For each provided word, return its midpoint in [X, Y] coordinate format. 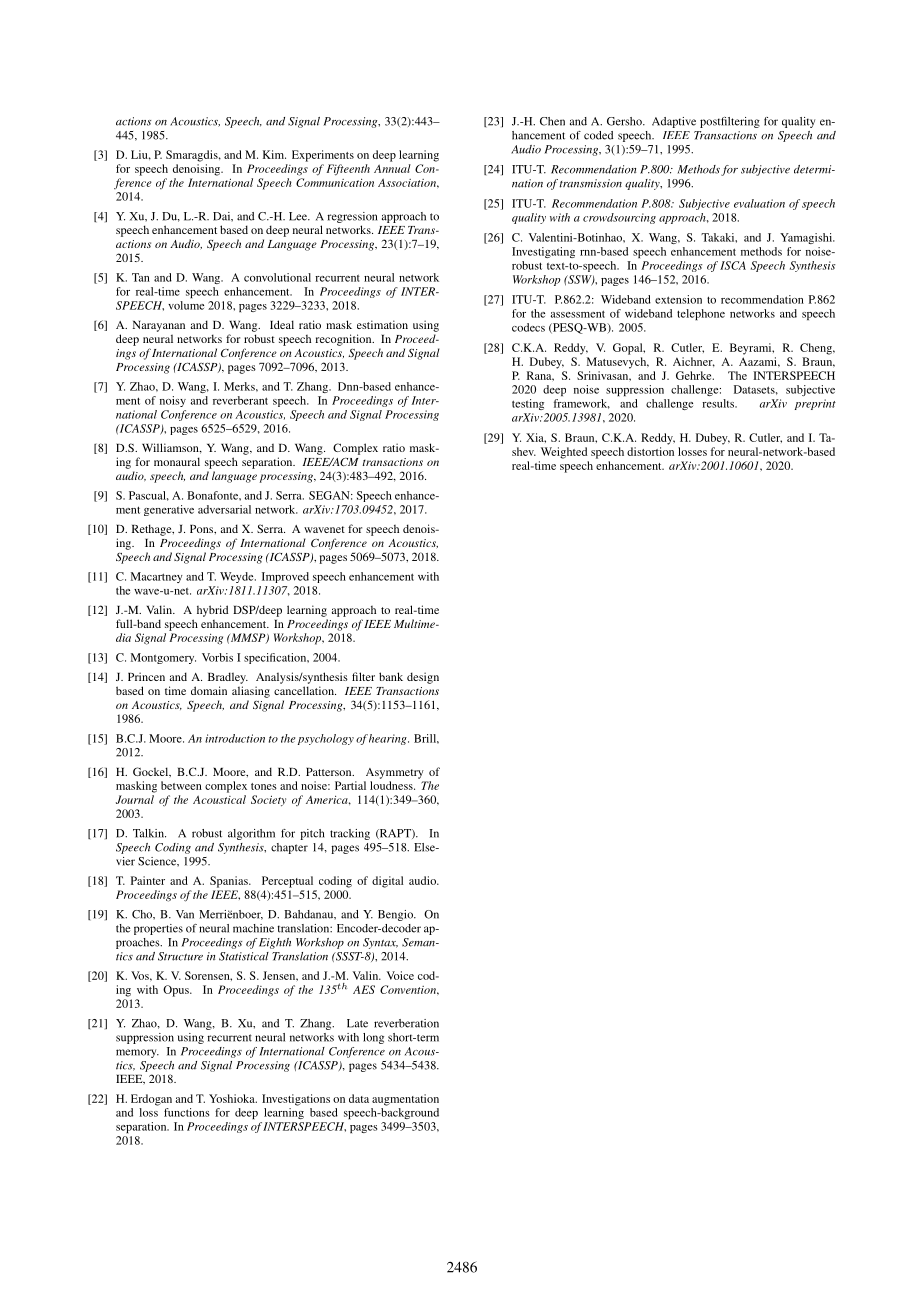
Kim [274, 154]
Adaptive [674, 122]
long [373, 1038]
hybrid [212, 611]
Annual [392, 168]
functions [186, 1112]
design [423, 678]
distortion [650, 451]
